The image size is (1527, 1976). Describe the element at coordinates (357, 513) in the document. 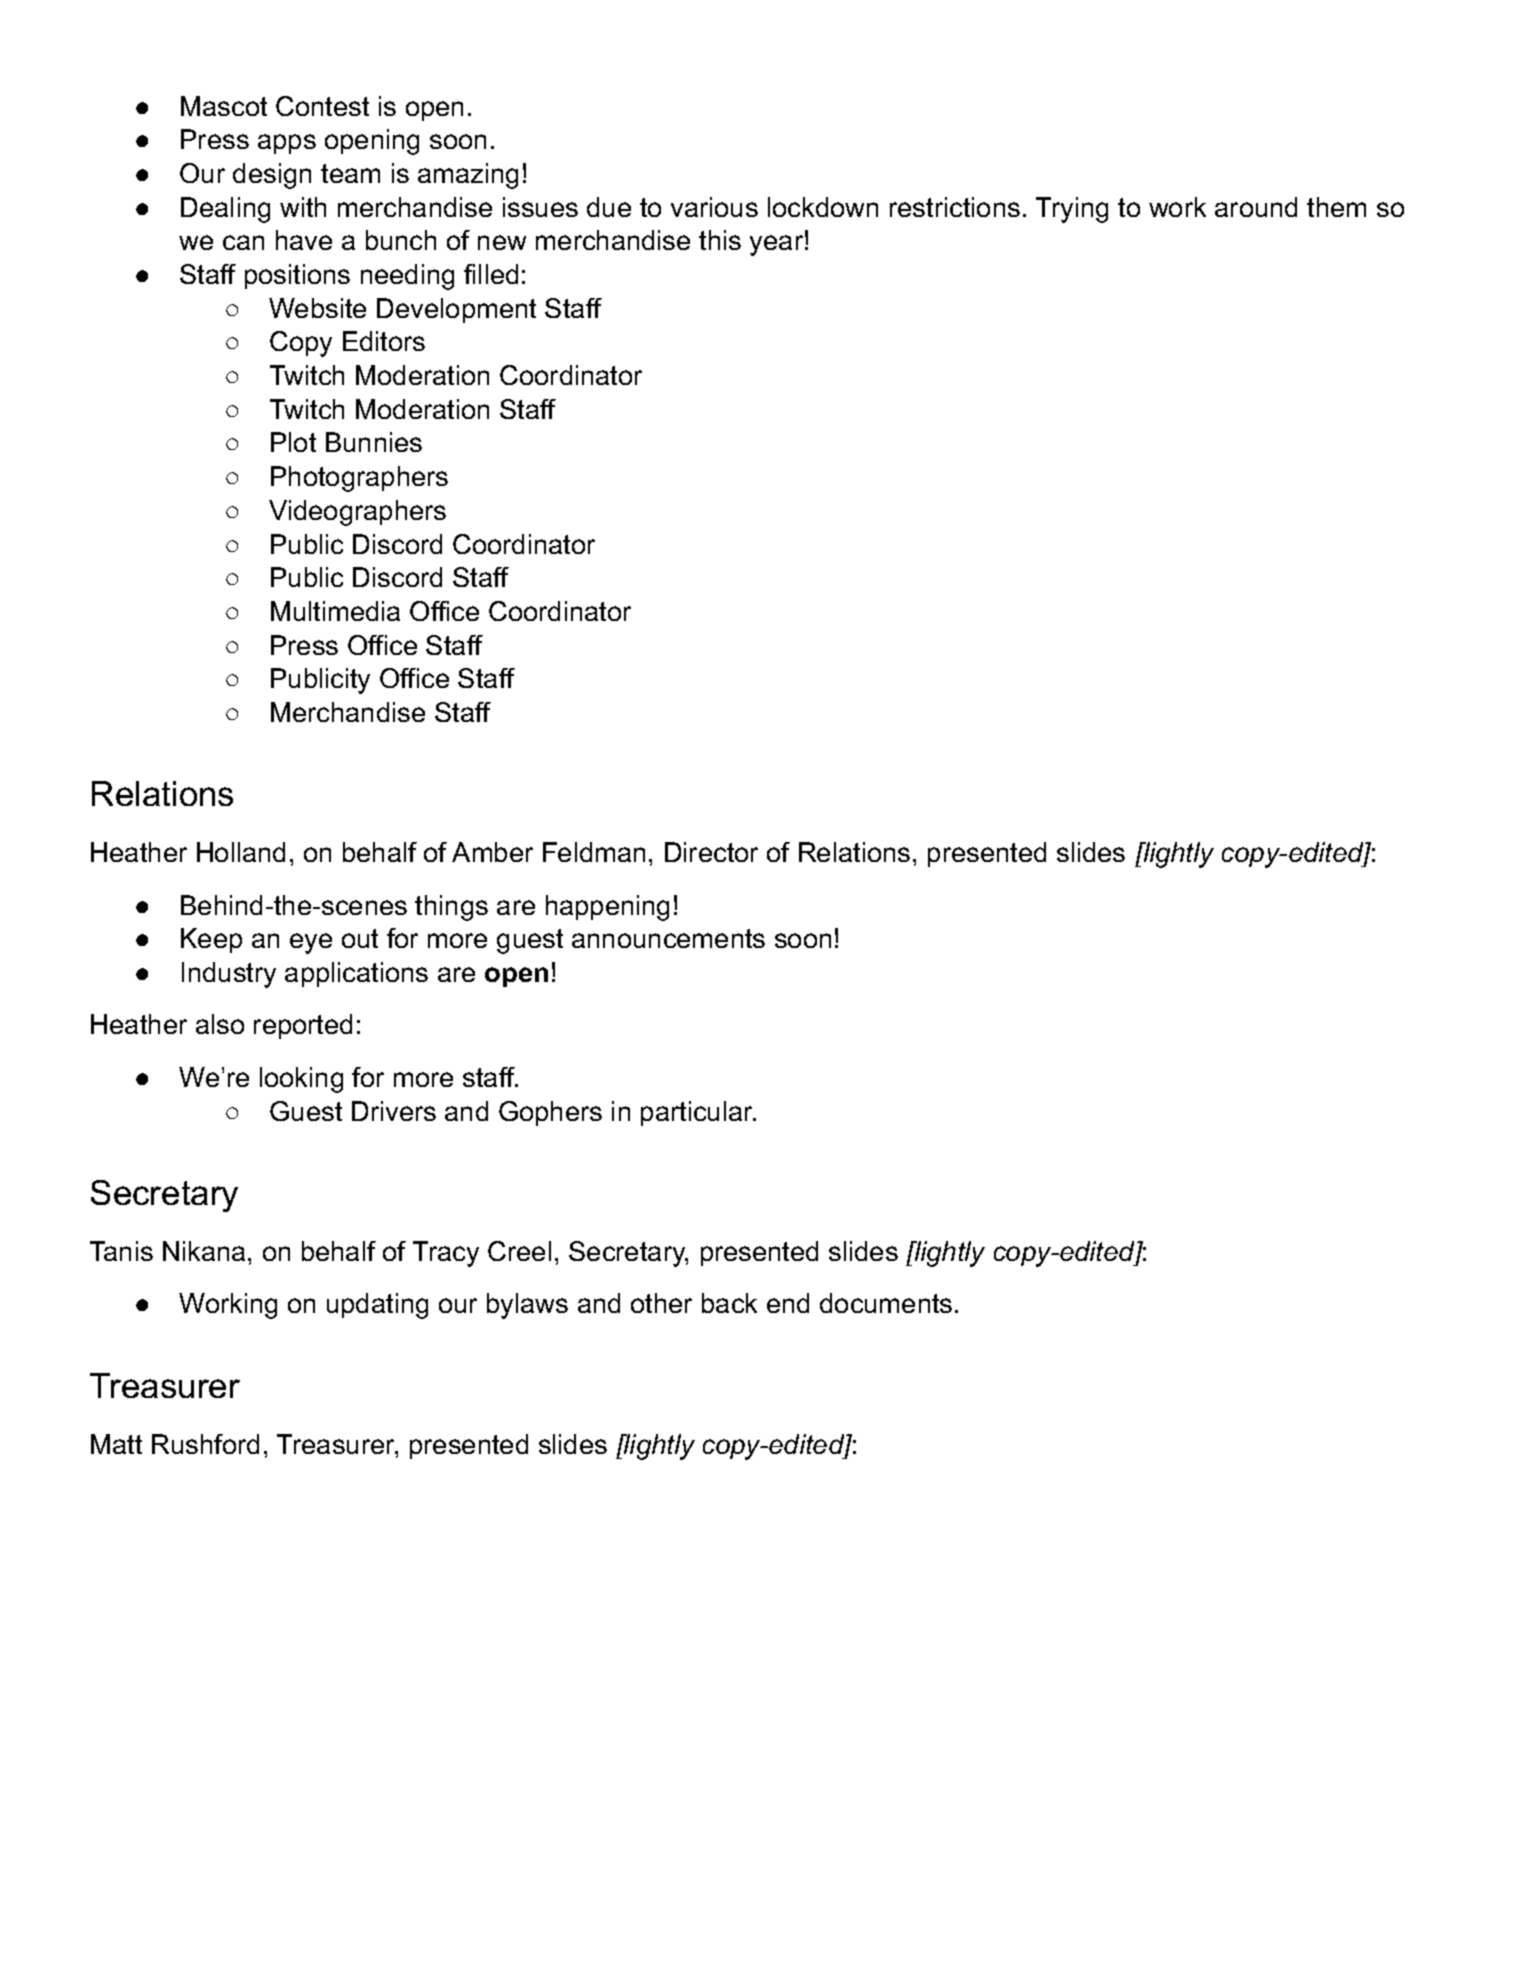

I see `Videographers` at that location.
